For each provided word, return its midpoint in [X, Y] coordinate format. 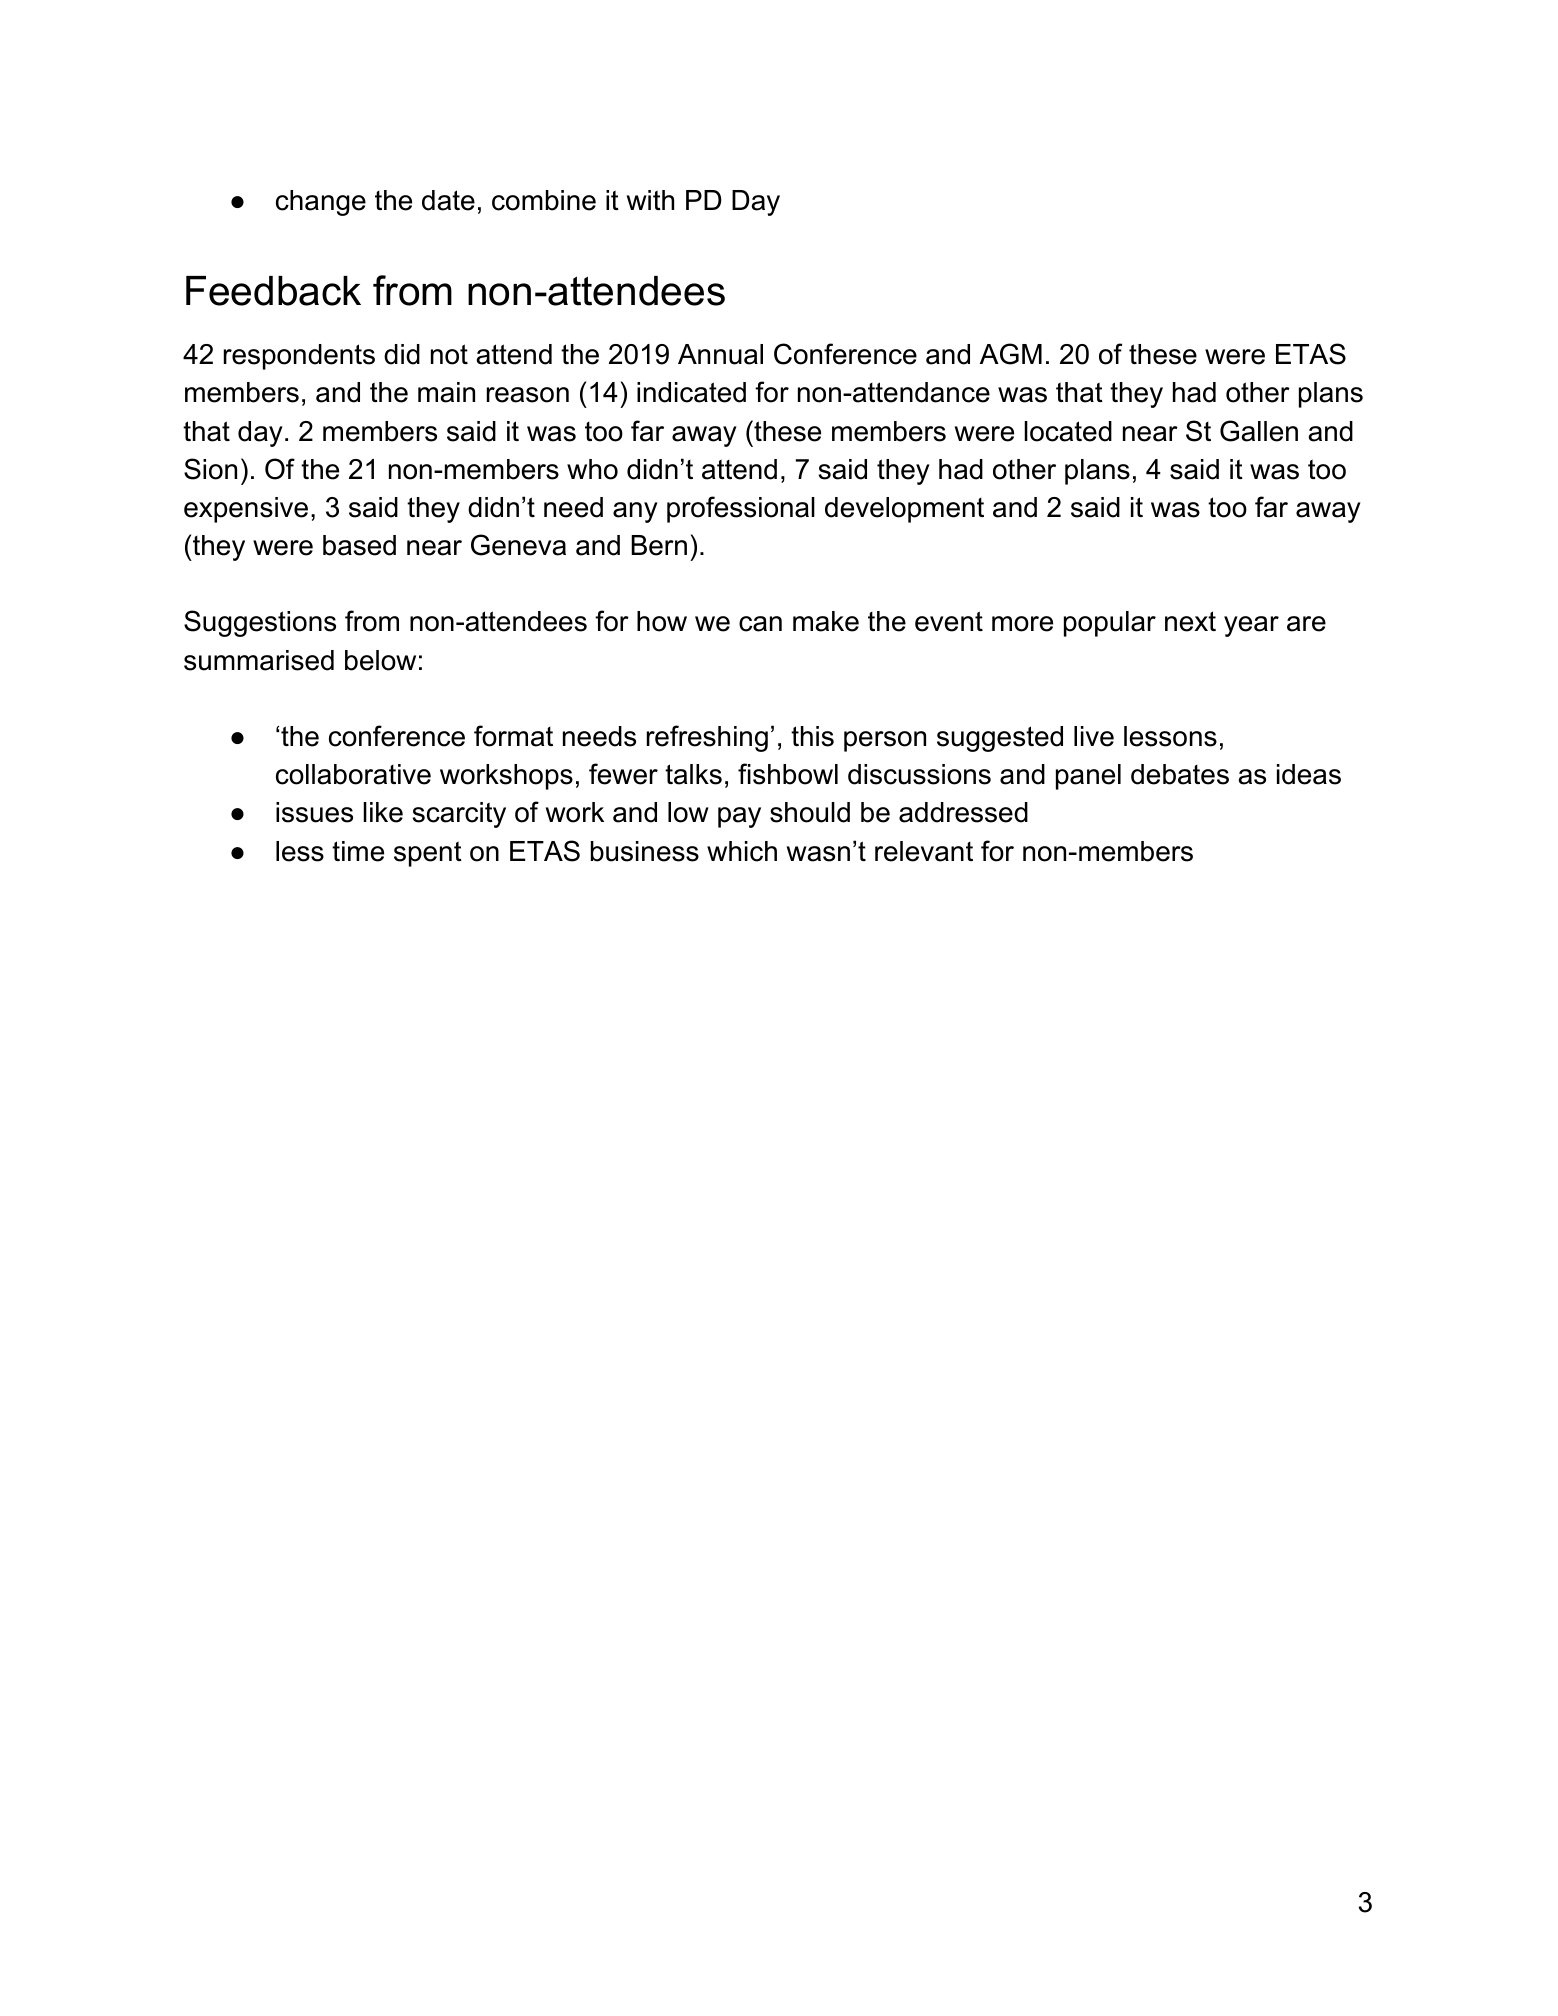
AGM [1011, 354]
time [358, 851]
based [359, 545]
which [742, 851]
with [650, 200]
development [904, 510]
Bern [659, 545]
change [321, 203]
